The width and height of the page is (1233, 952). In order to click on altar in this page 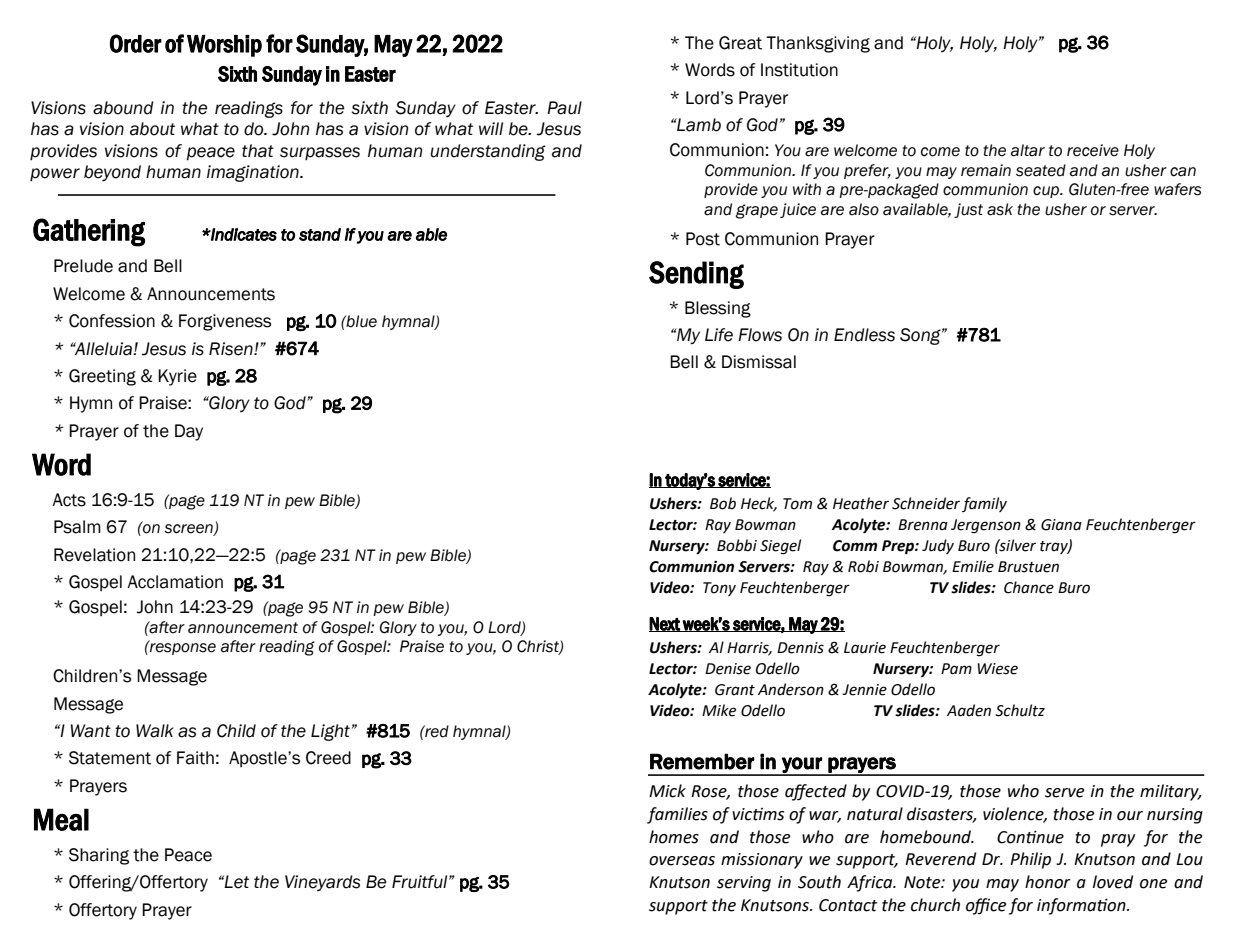, I will do `click(1028, 150)`.
